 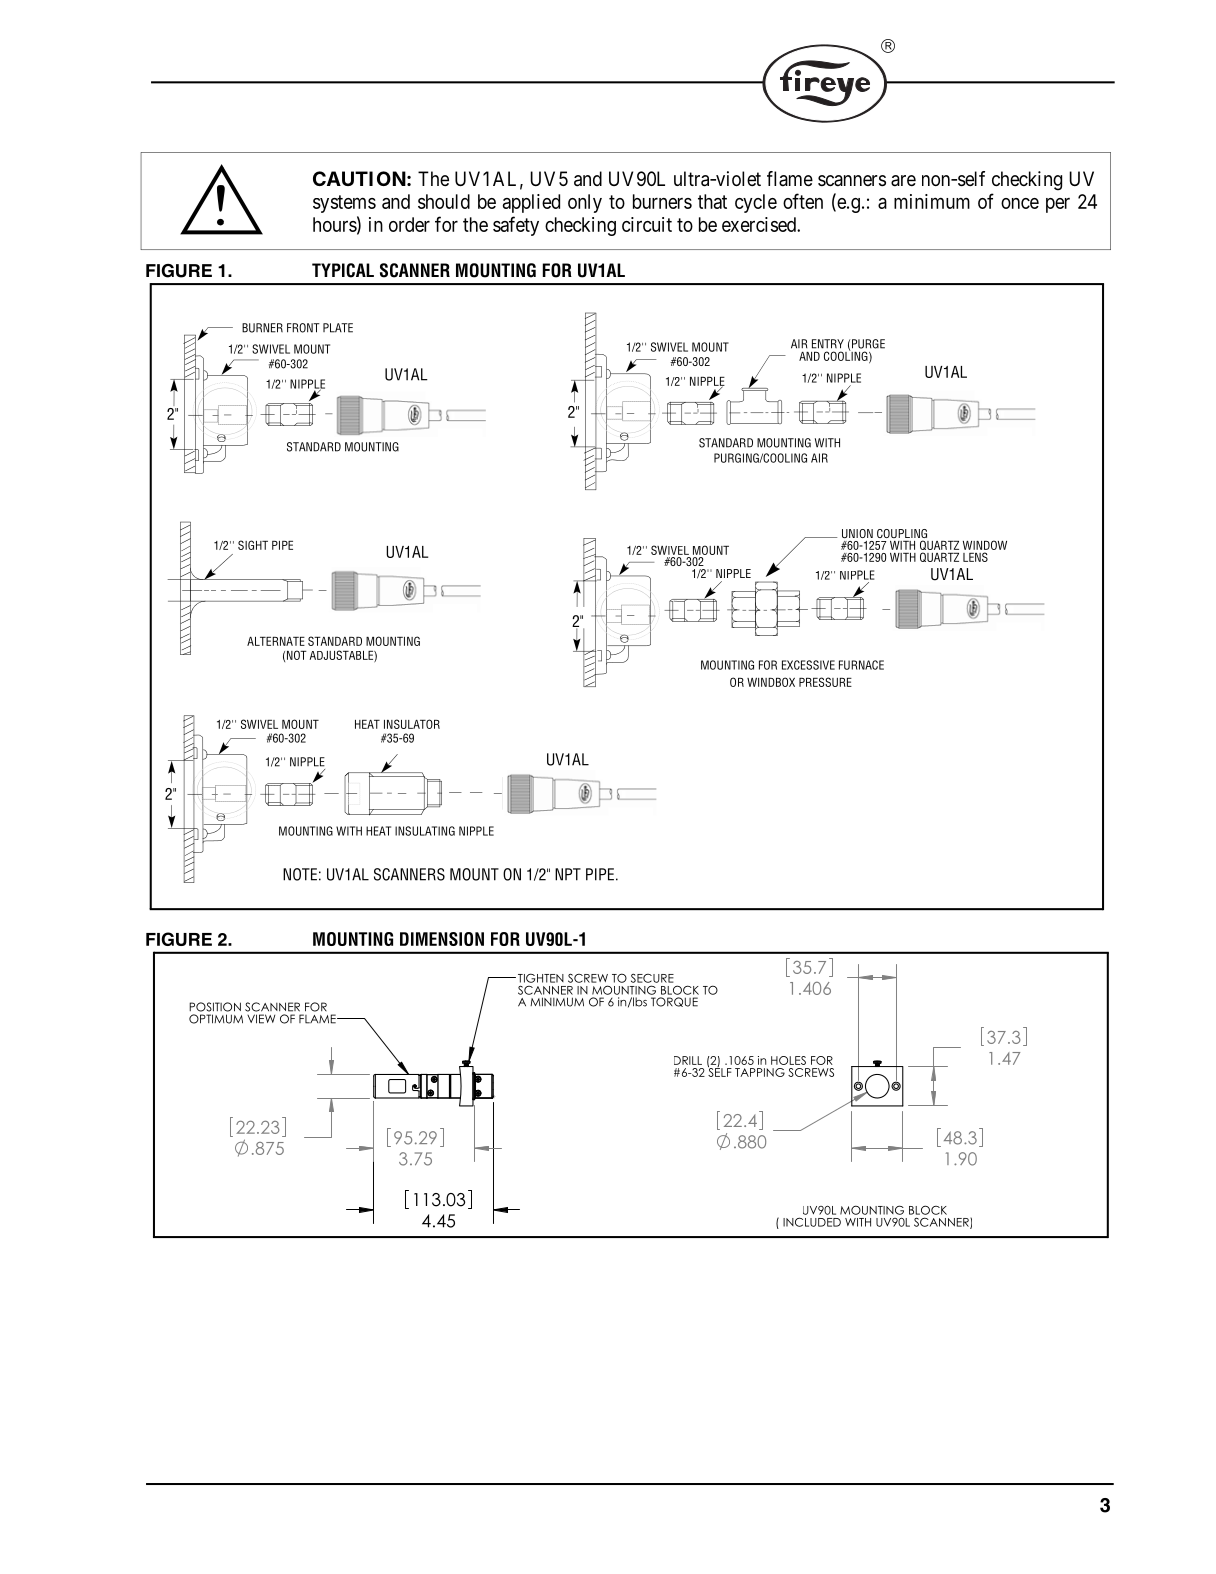 I want to click on PRESSURE, so click(x=825, y=682).
